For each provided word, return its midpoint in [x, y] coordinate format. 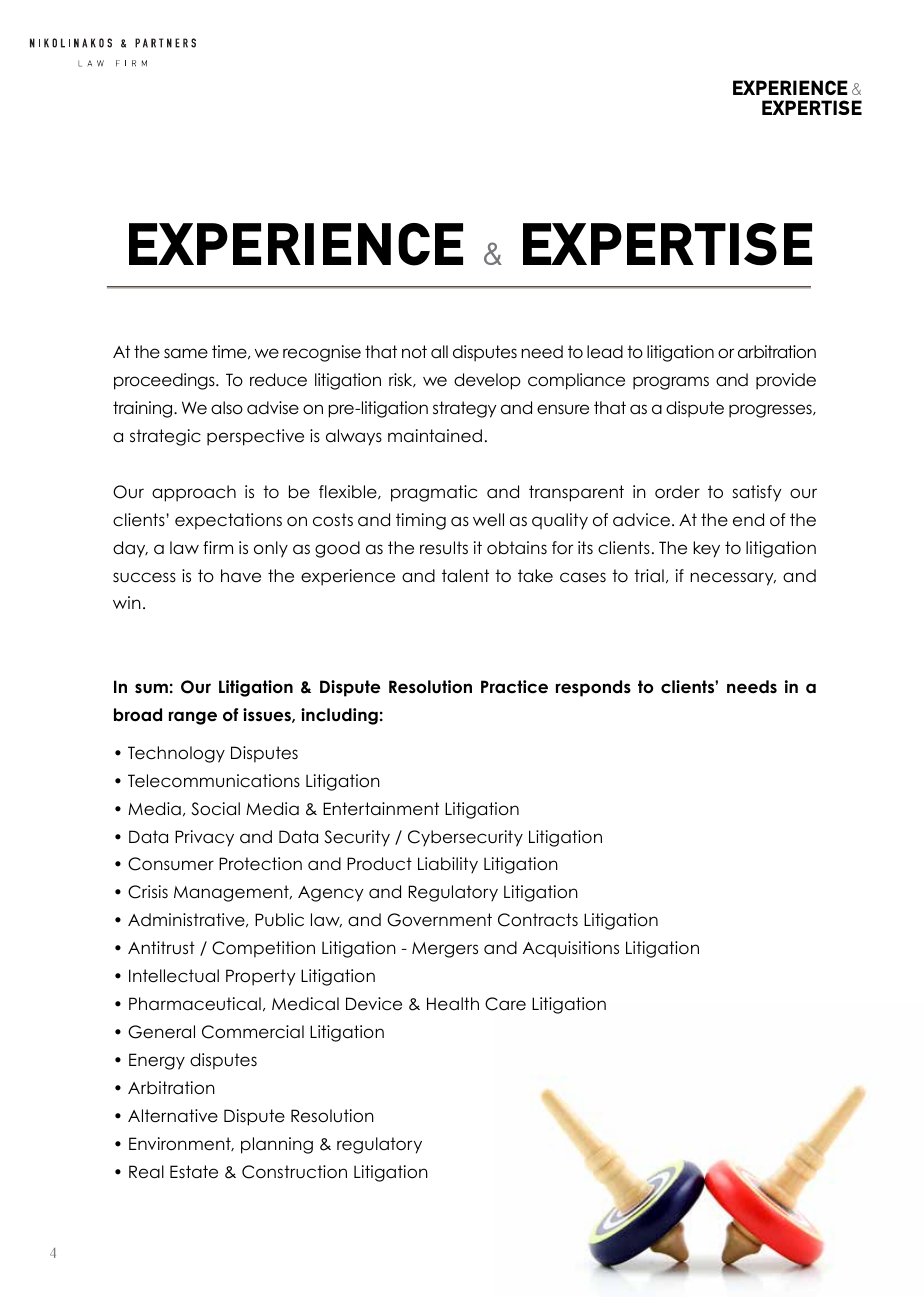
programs [671, 383]
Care [505, 1004]
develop [487, 381]
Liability [448, 865]
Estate [194, 1172]
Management [232, 893]
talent [465, 576]
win [127, 602]
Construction [294, 1172]
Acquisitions [571, 949]
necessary [733, 579]
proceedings [165, 381]
